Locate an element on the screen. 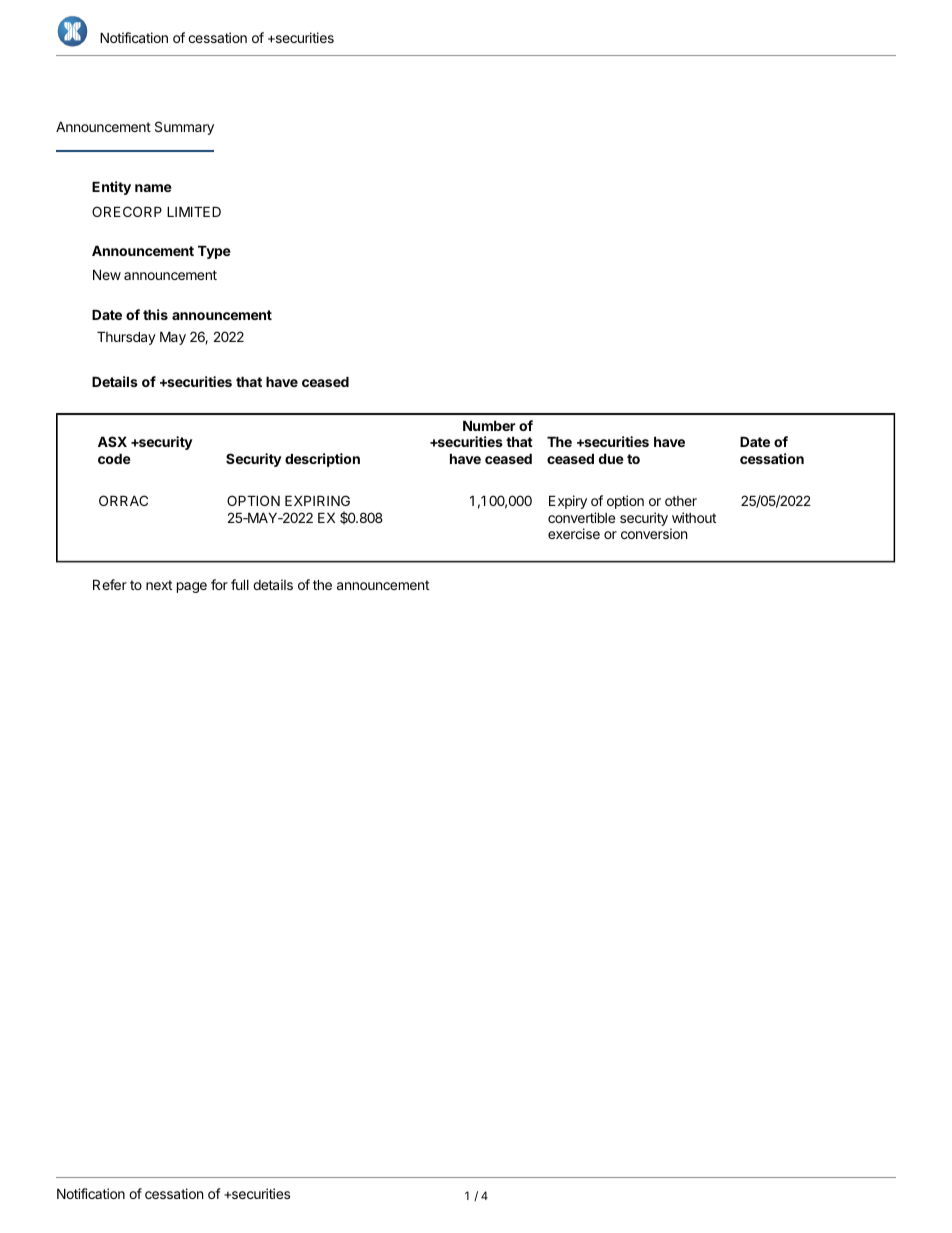 The height and width of the screenshot is (1233, 952). due is located at coordinates (611, 458).
